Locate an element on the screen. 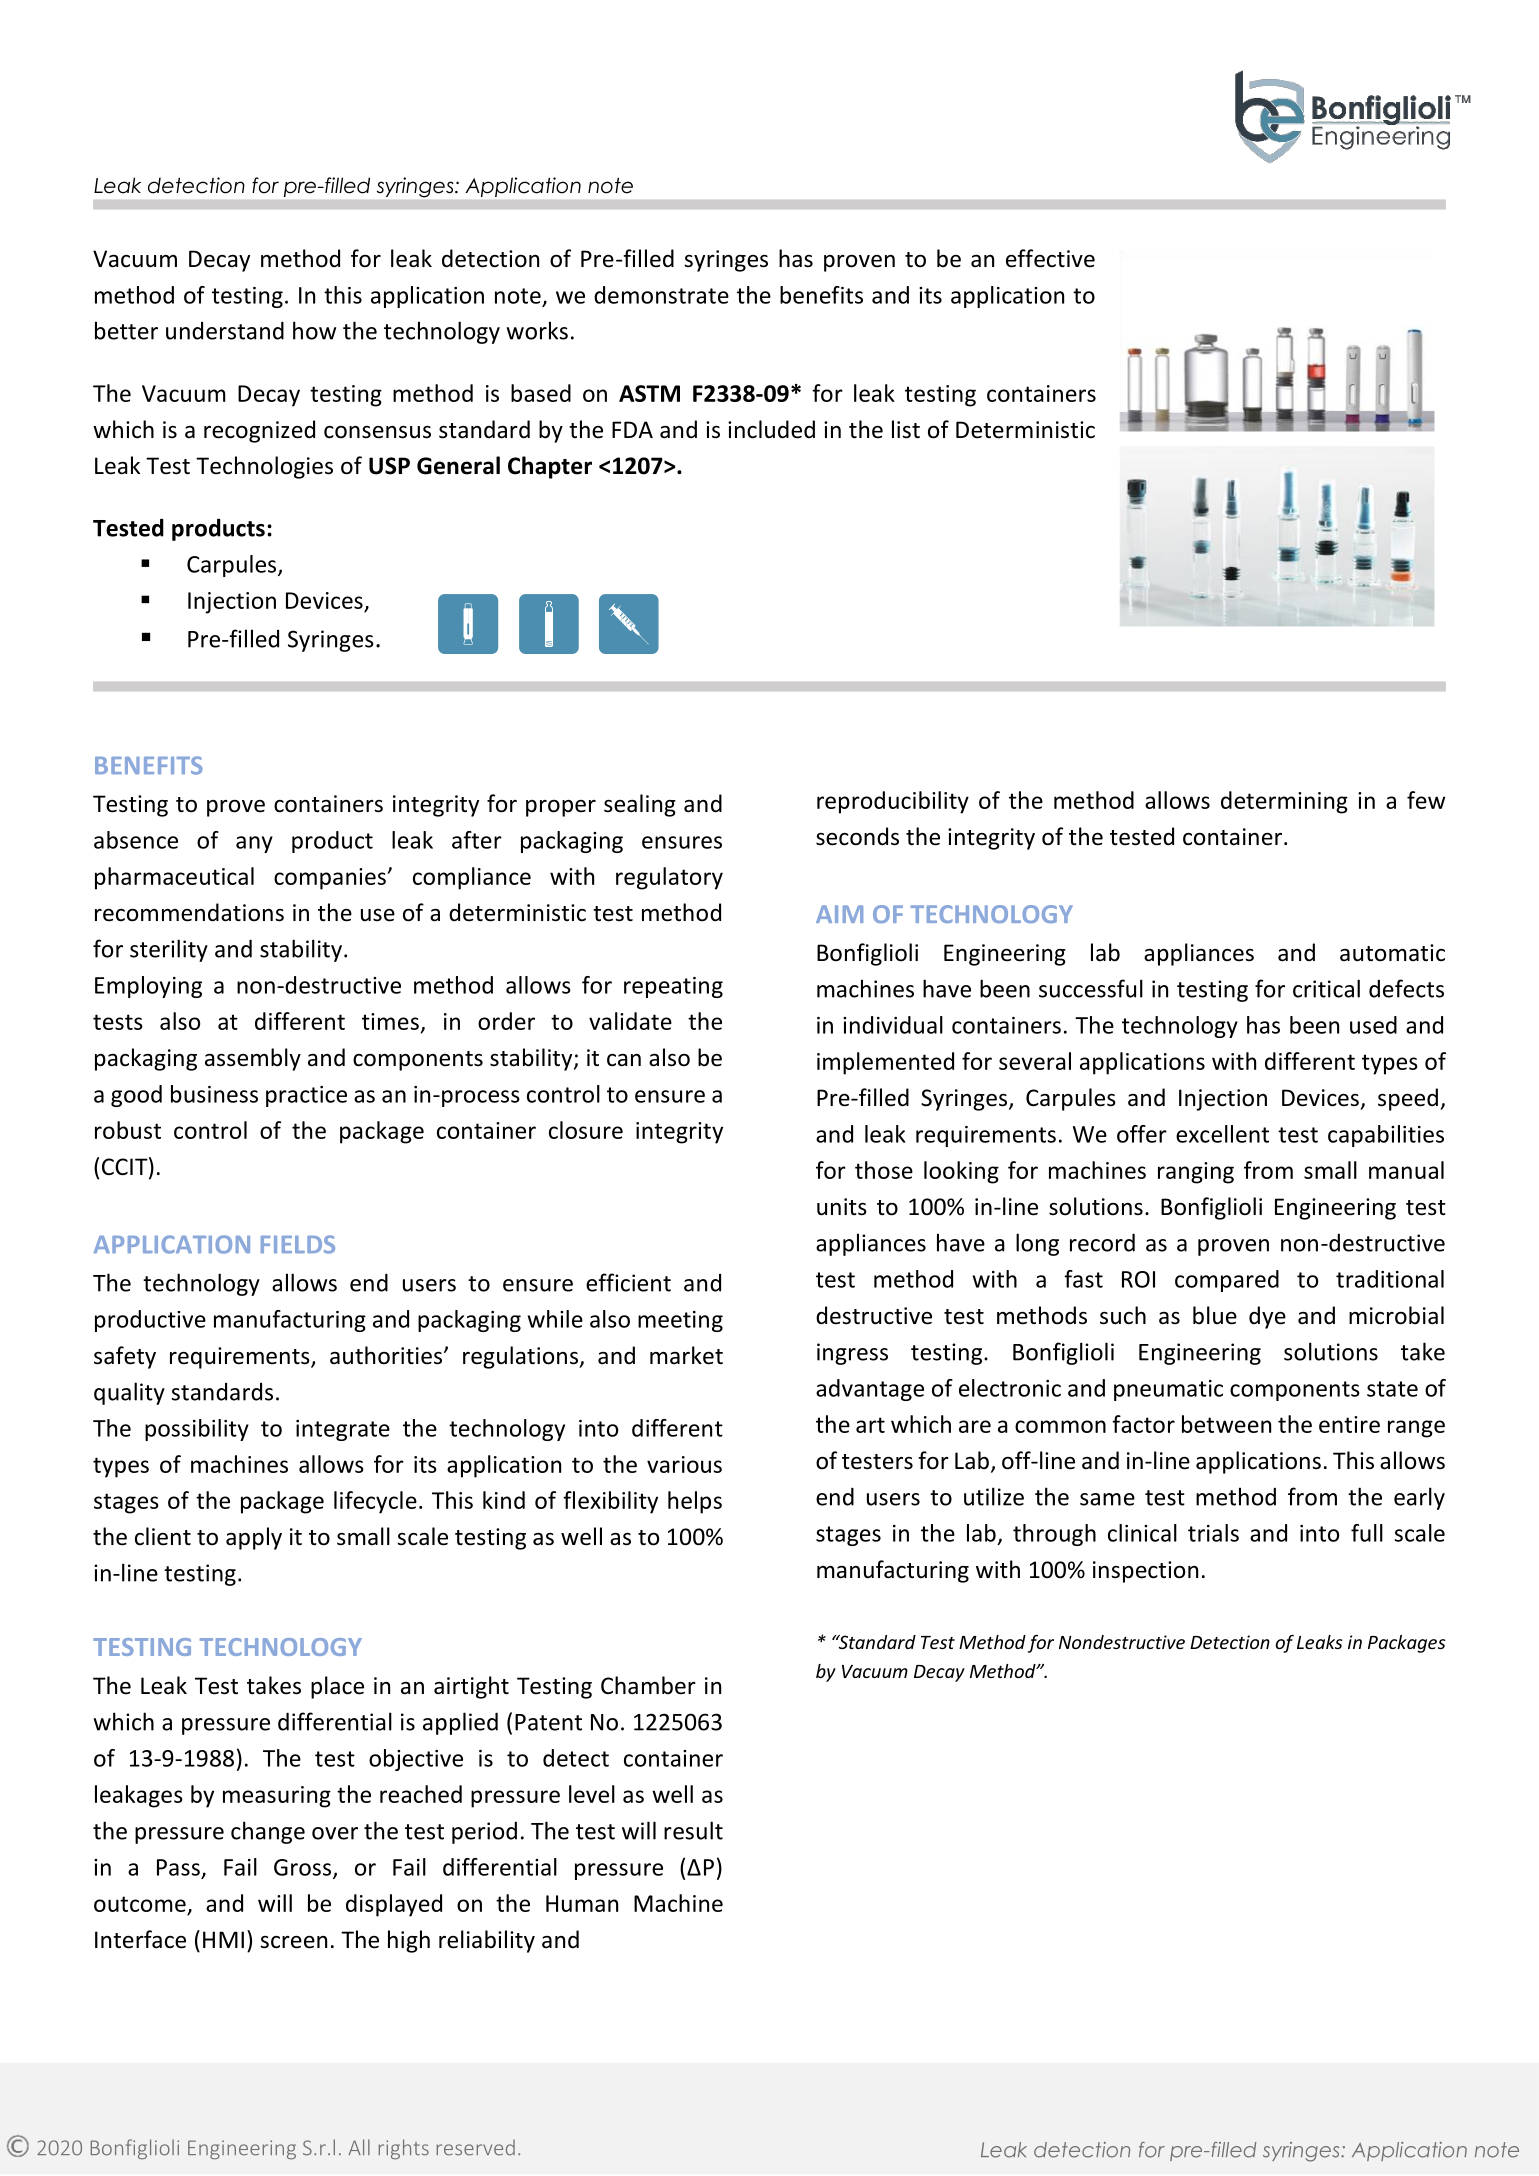 The image size is (1539, 2176). helps is located at coordinates (695, 1502).
